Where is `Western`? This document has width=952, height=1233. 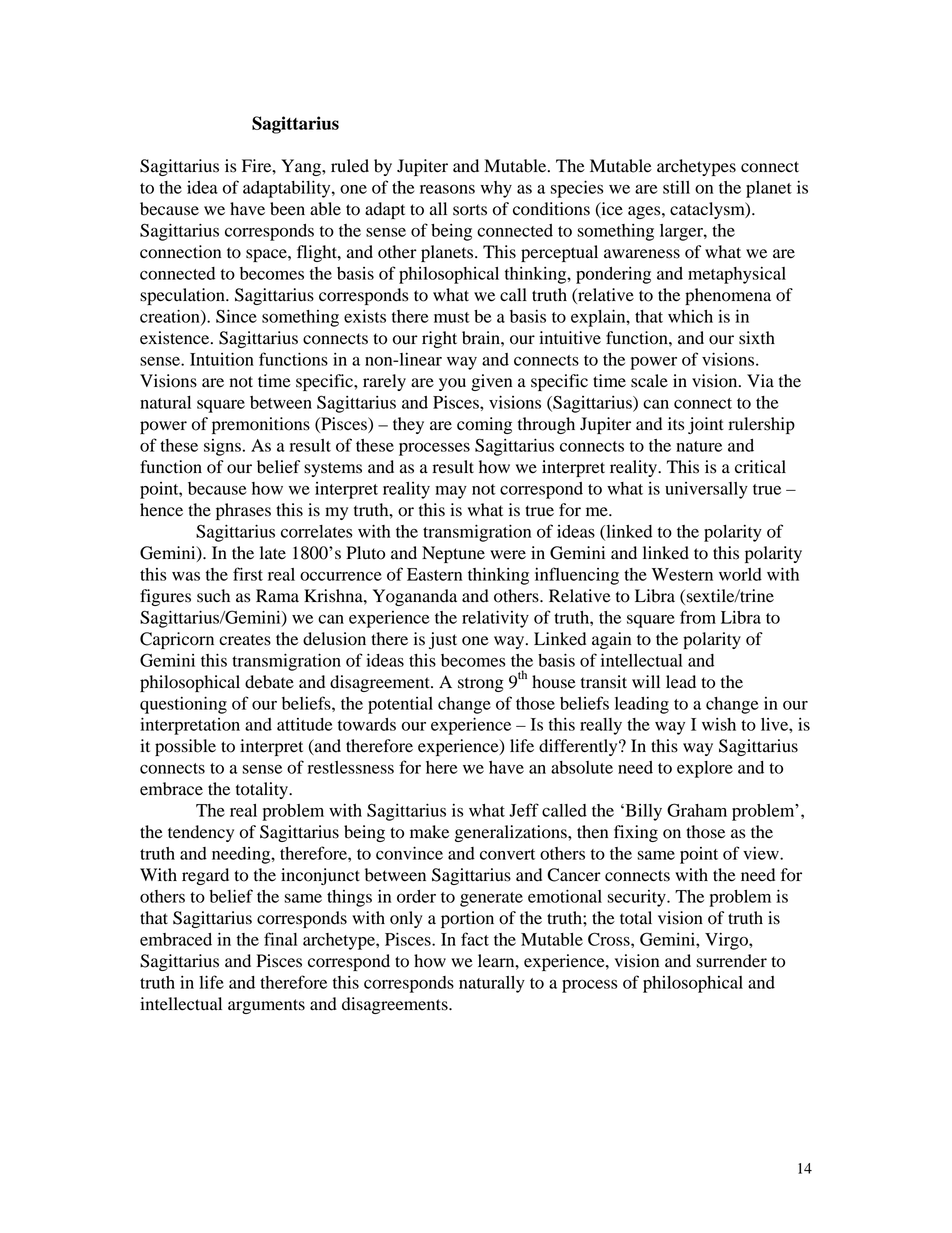 Western is located at coordinates (682, 574).
